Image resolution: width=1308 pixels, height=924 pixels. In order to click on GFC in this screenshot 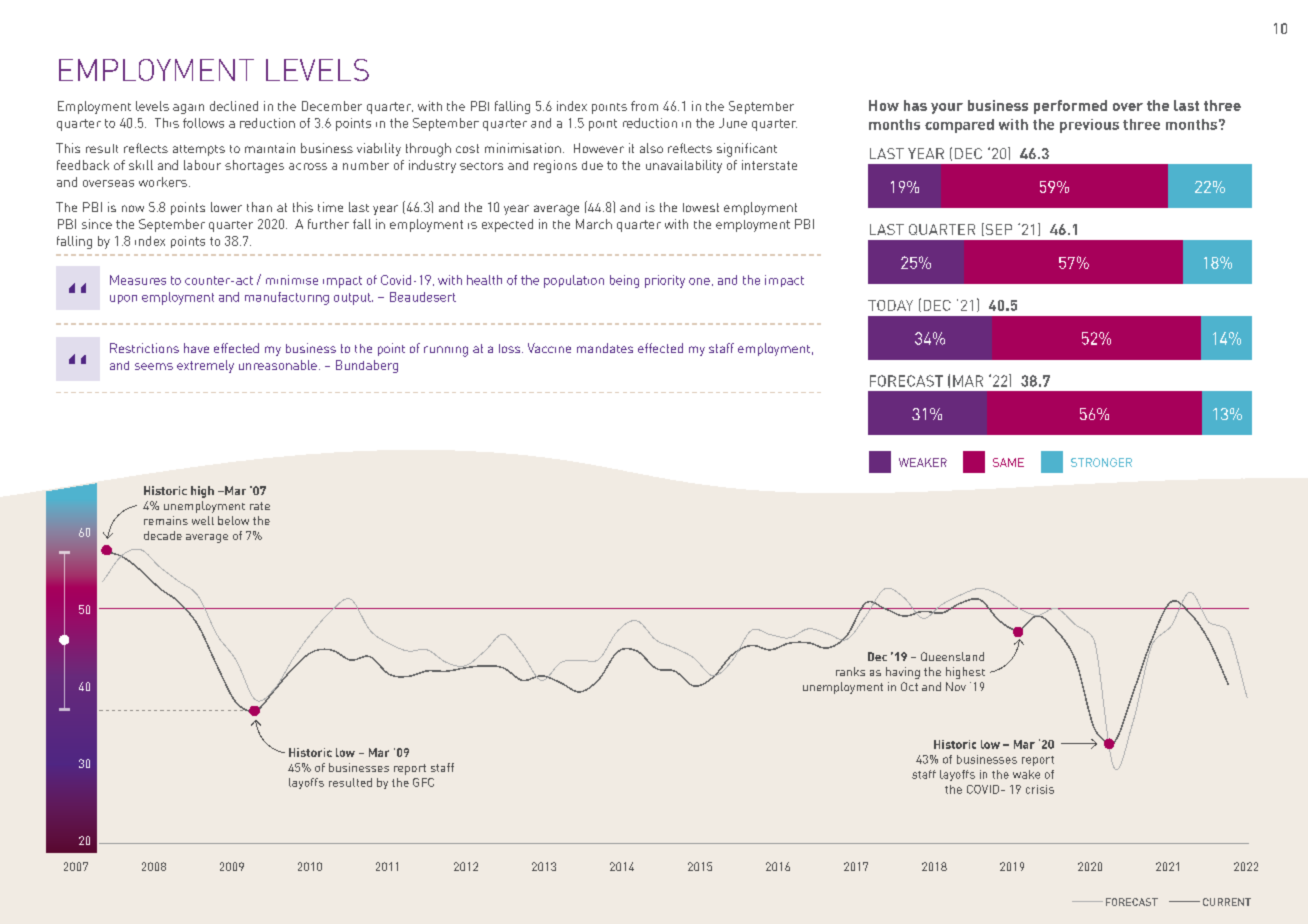, I will do `click(423, 782)`.
